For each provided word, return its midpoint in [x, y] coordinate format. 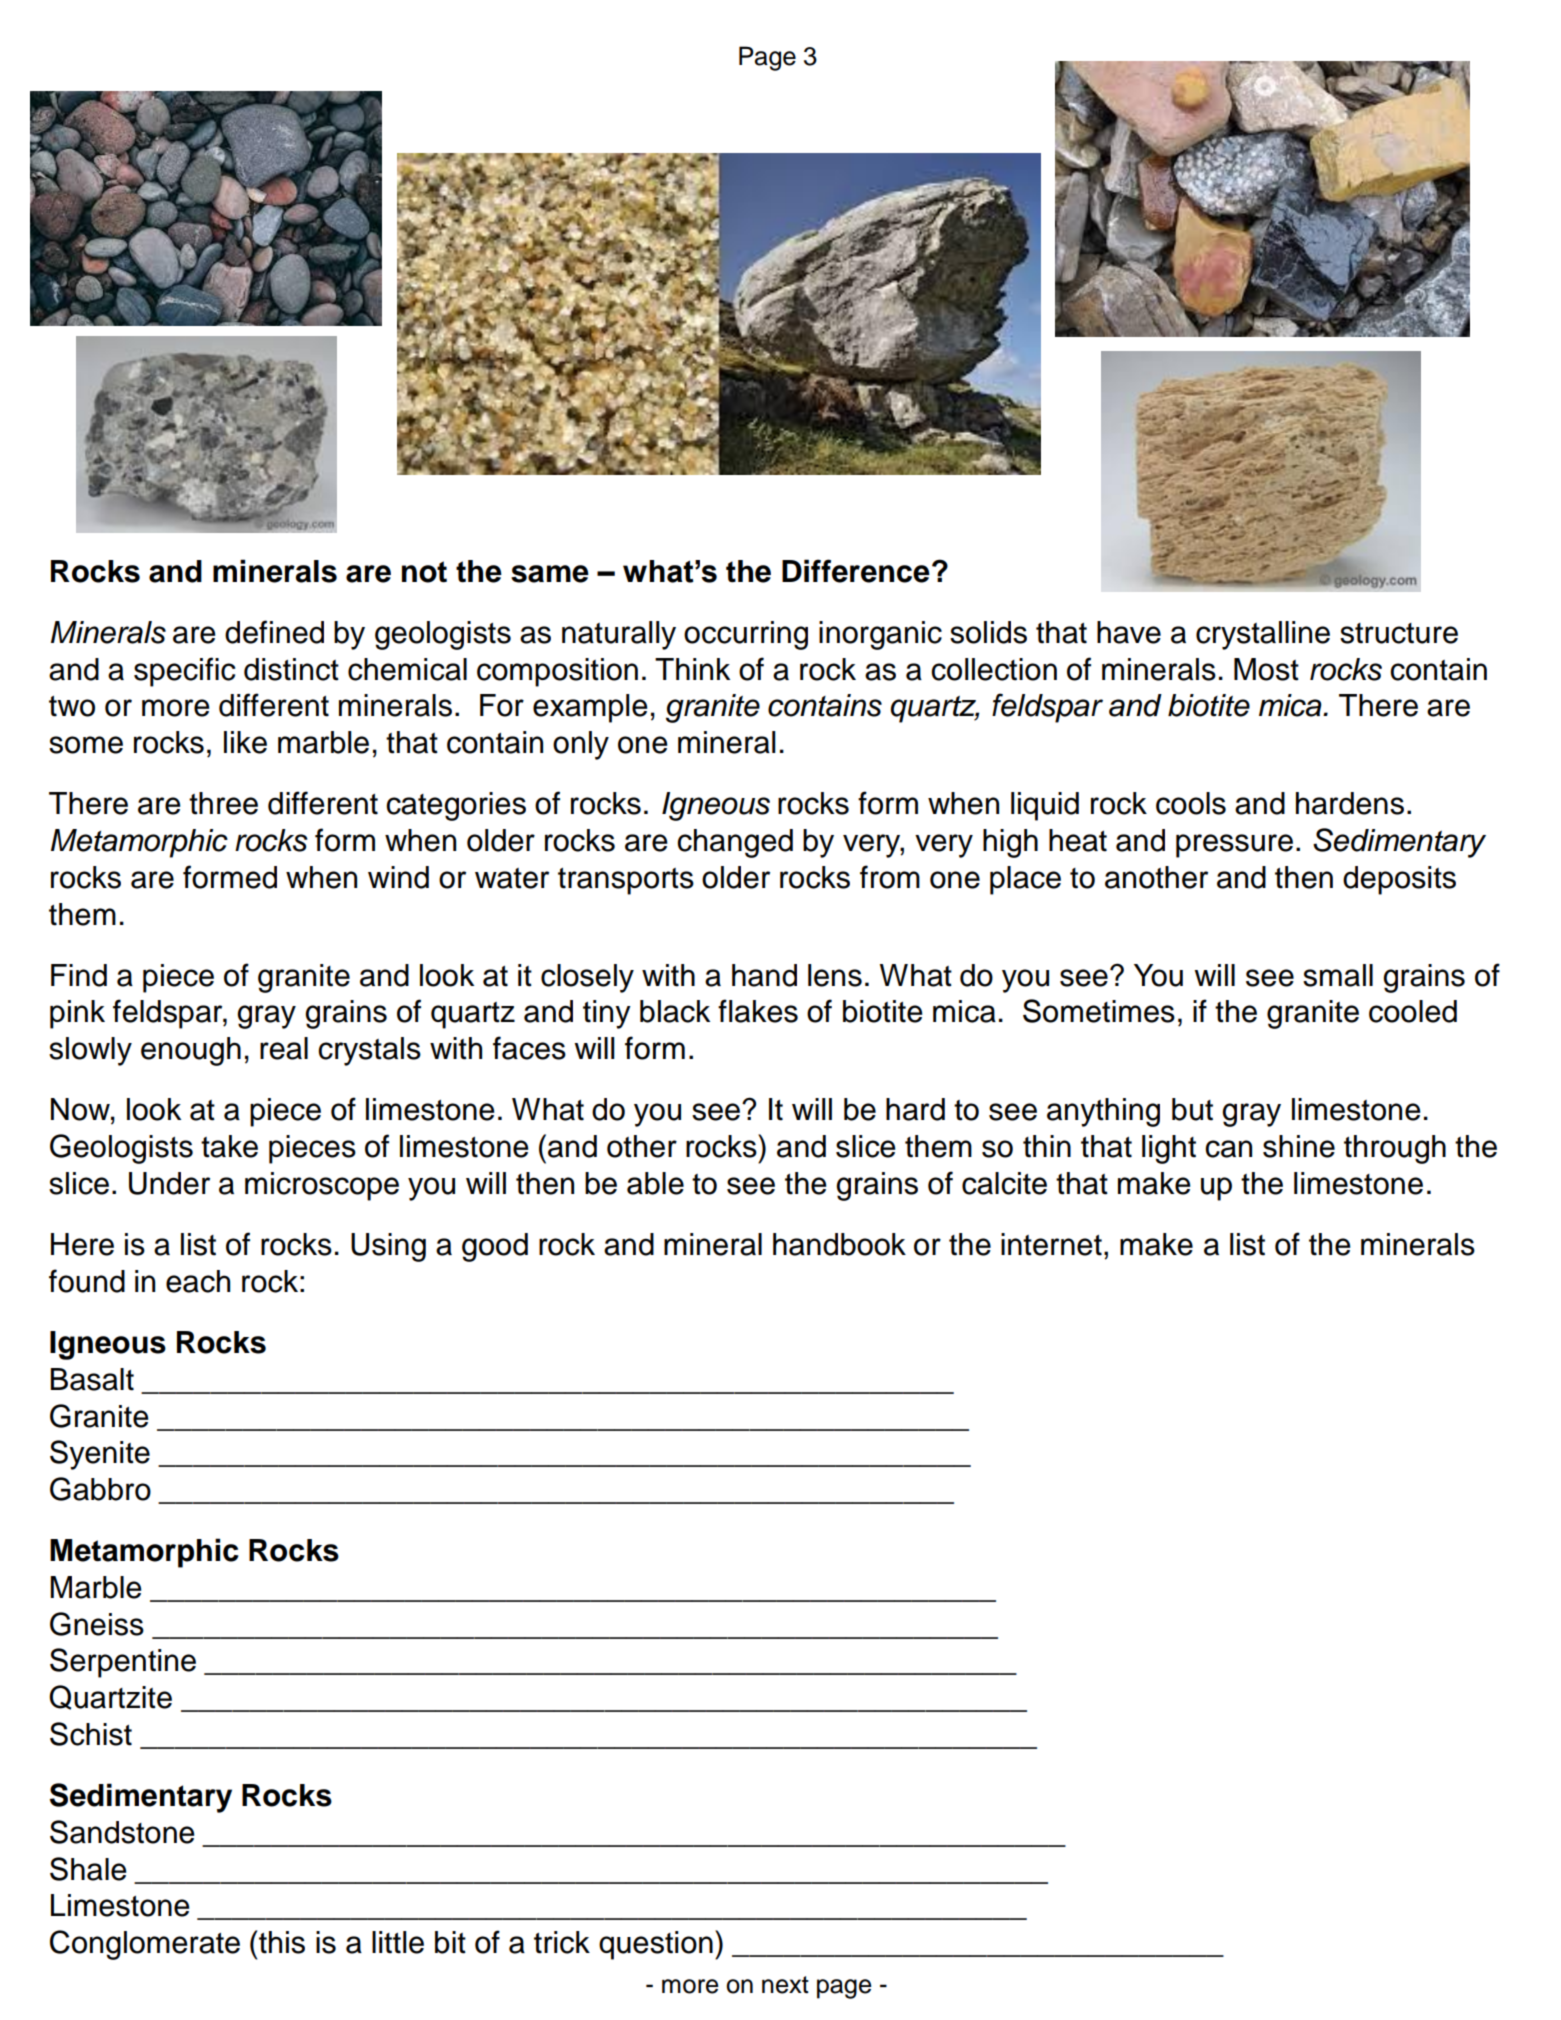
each [198, 1281]
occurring [746, 635]
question [656, 1945]
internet [1051, 1244]
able [655, 1183]
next [785, 1985]
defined [274, 632]
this [281, 1942]
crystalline [1263, 635]
